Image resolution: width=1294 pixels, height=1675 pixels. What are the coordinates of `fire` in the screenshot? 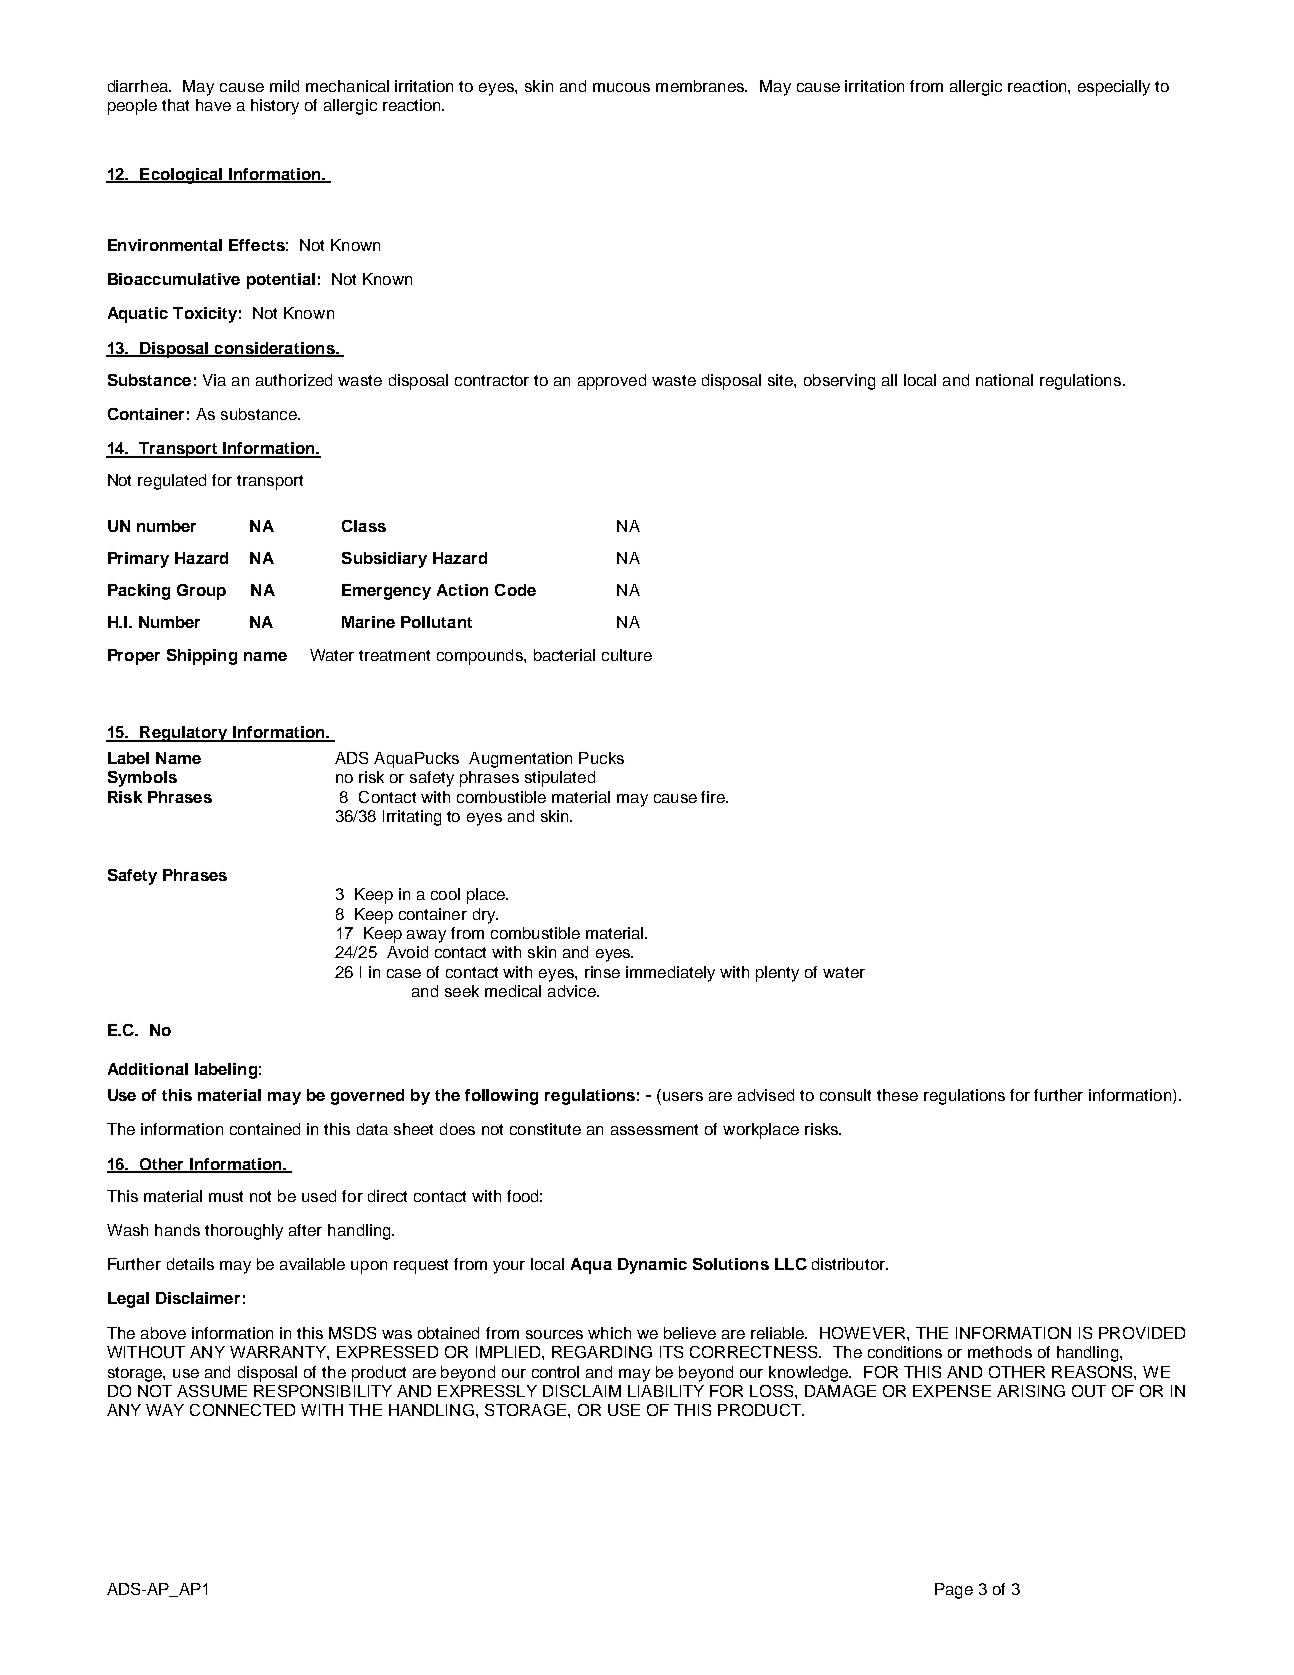 It's located at (714, 797).
